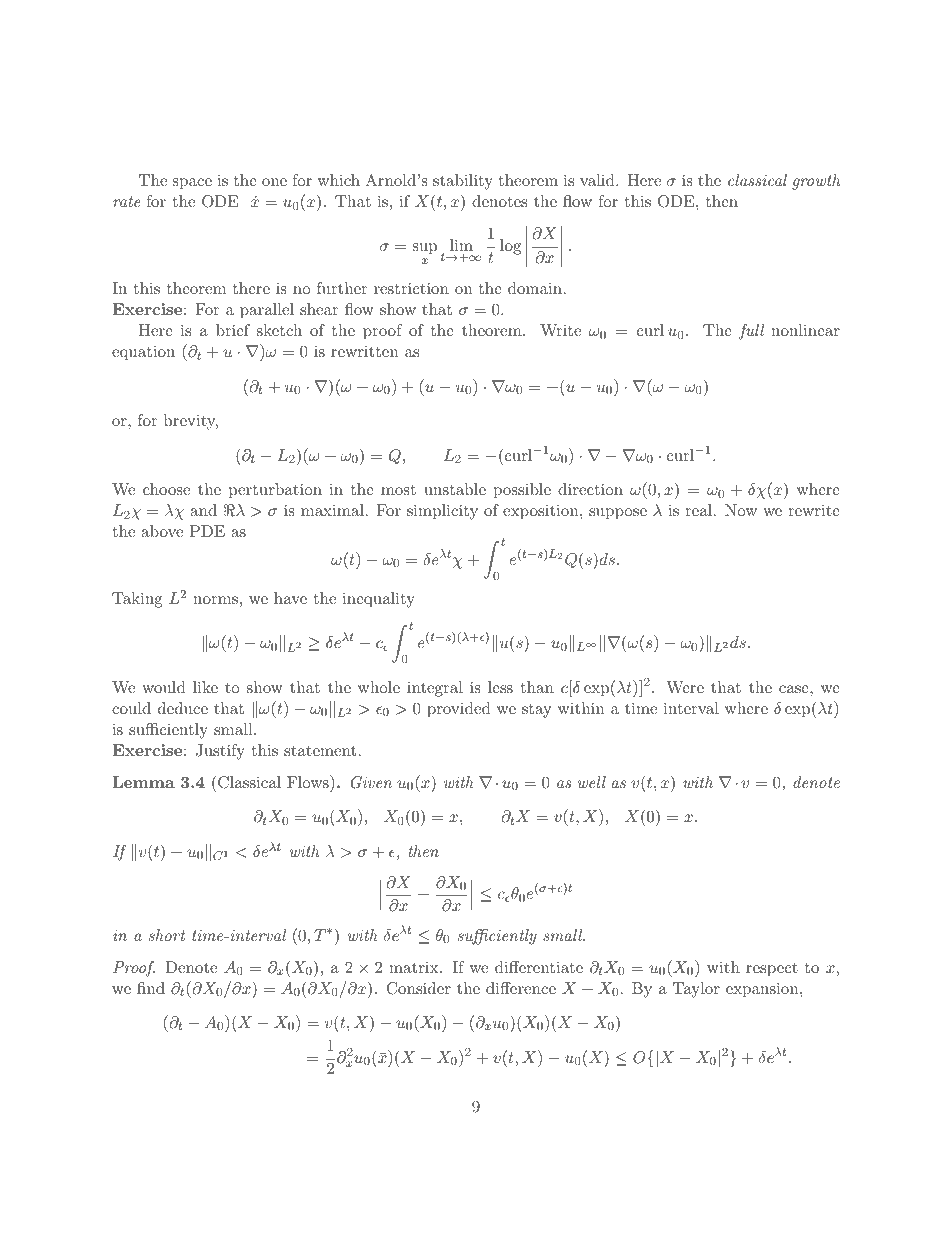  I want to click on space, so click(192, 184).
